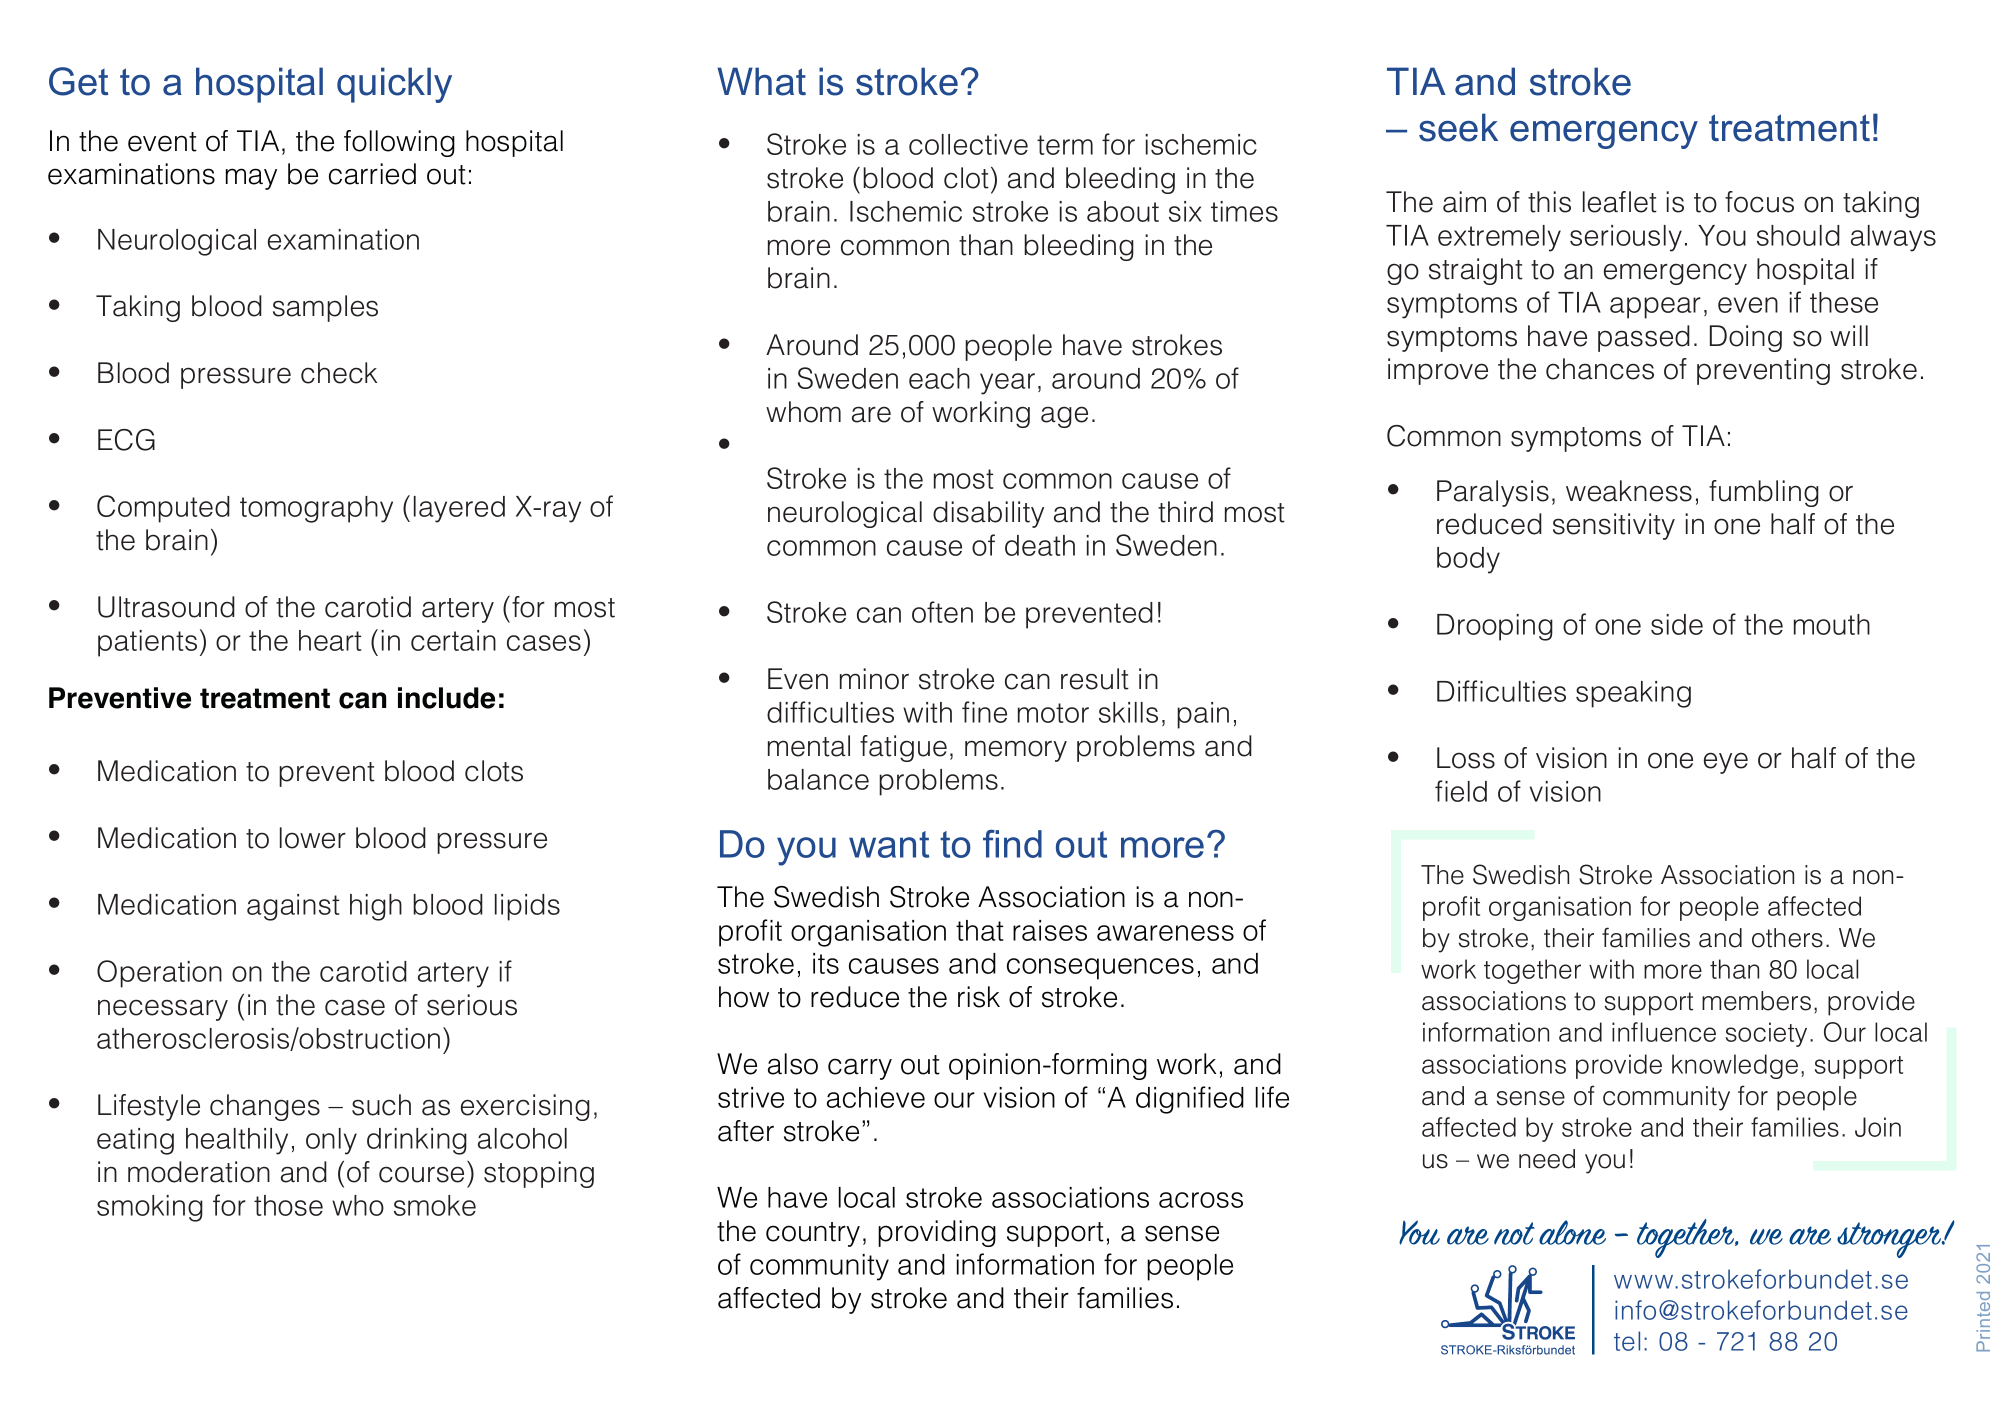 This screenshot has width=2010, height=1421. I want to click on following, so click(399, 143).
